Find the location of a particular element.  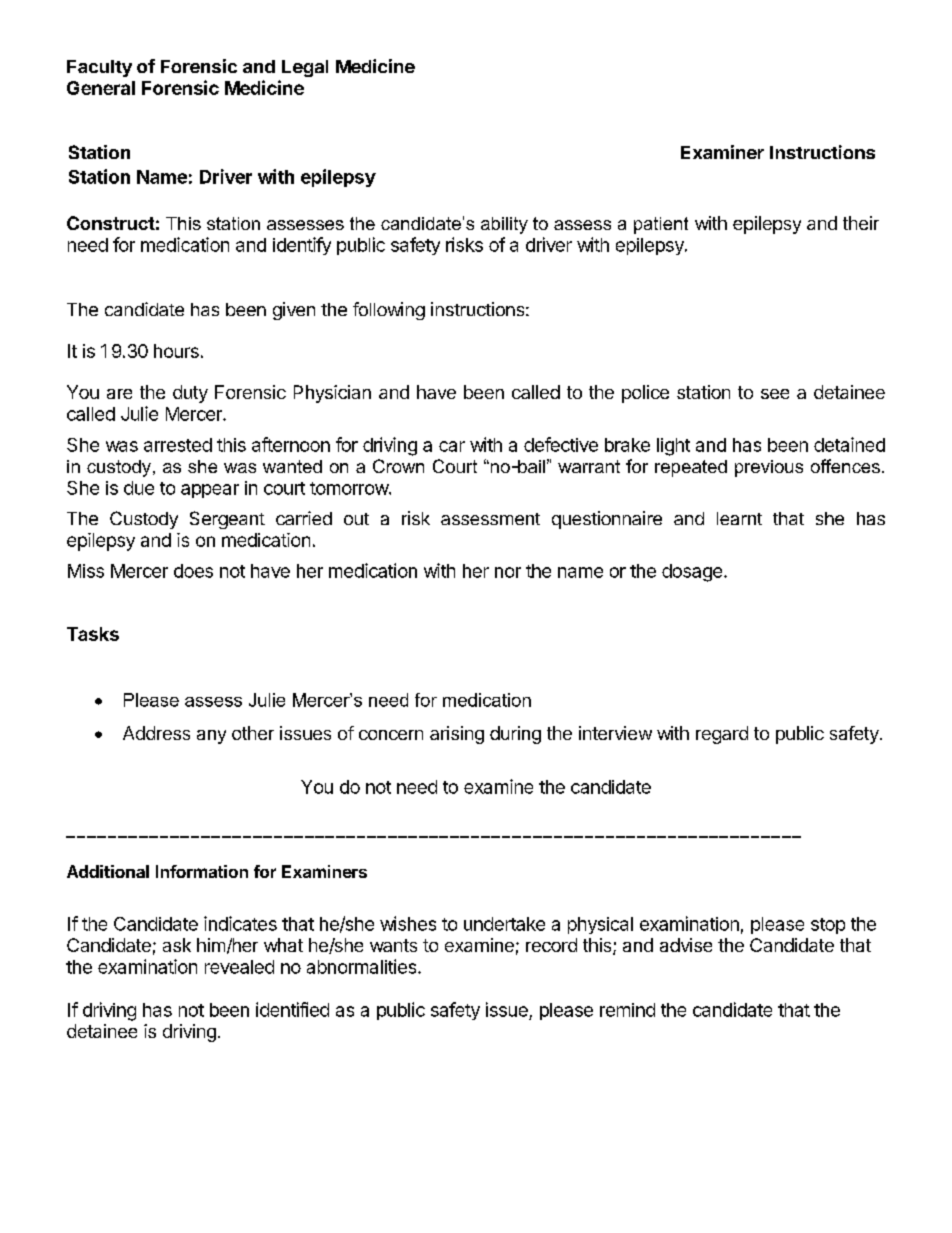

hours is located at coordinates (176, 351).
